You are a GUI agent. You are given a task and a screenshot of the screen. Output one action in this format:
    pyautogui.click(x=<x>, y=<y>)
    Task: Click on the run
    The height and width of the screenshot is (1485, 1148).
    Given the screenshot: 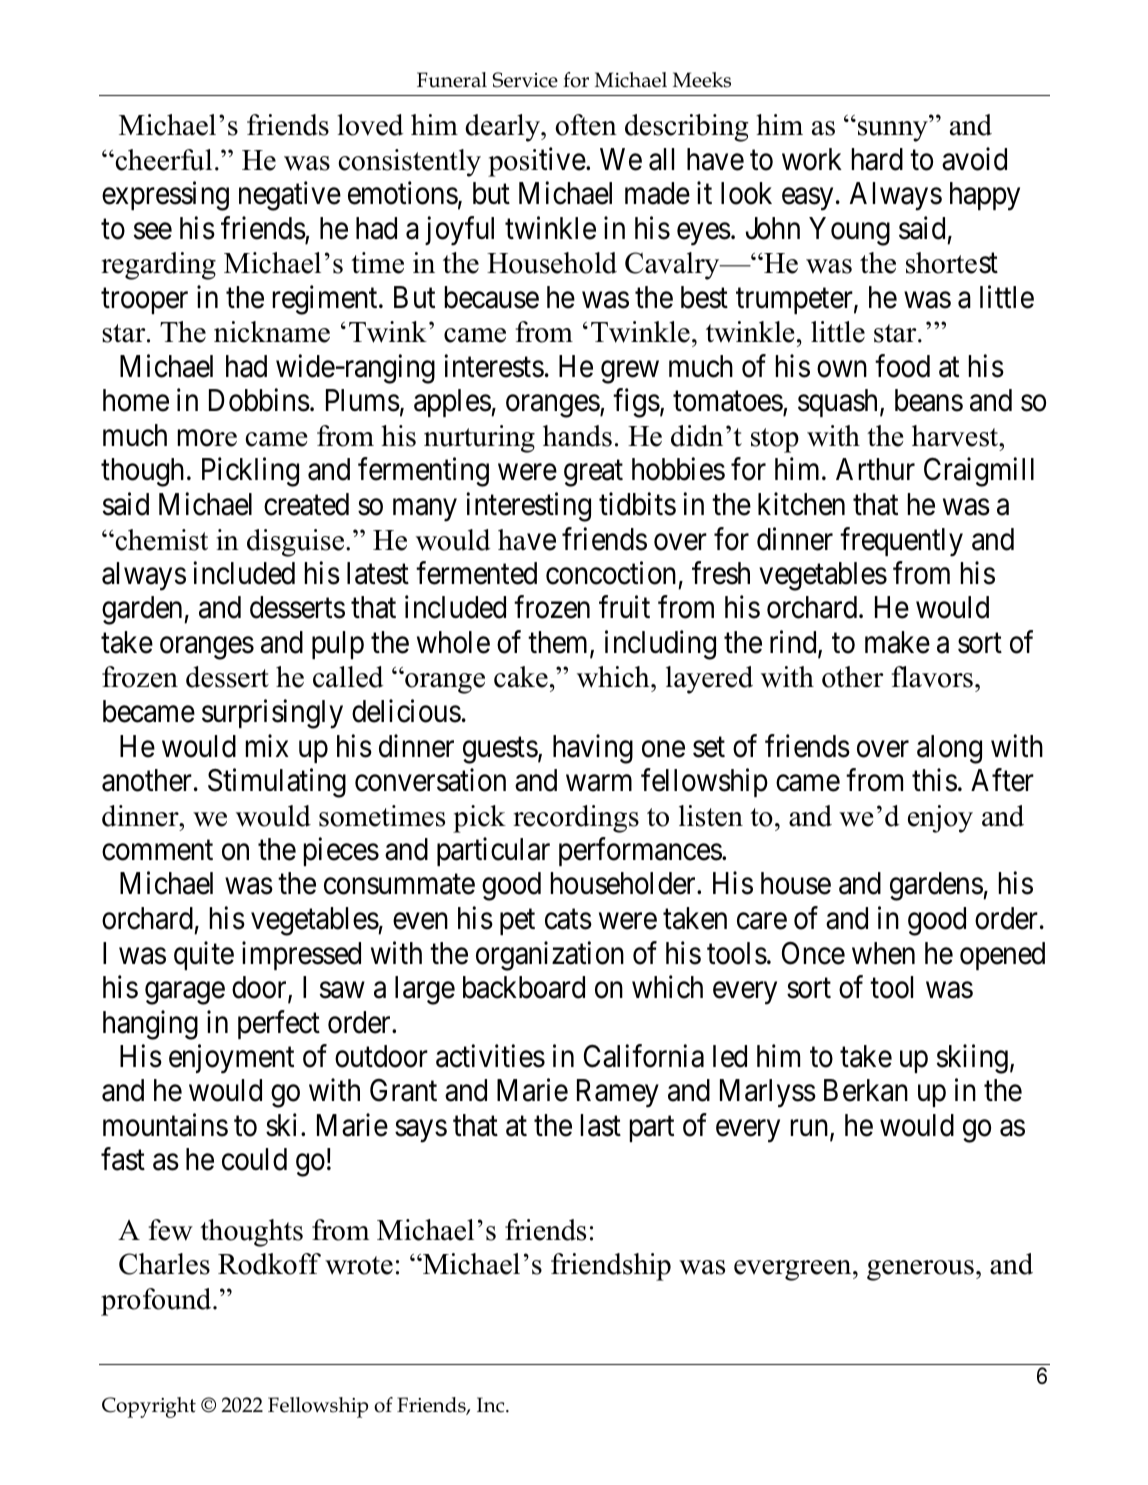 What is the action you would take?
    pyautogui.click(x=811, y=1129)
